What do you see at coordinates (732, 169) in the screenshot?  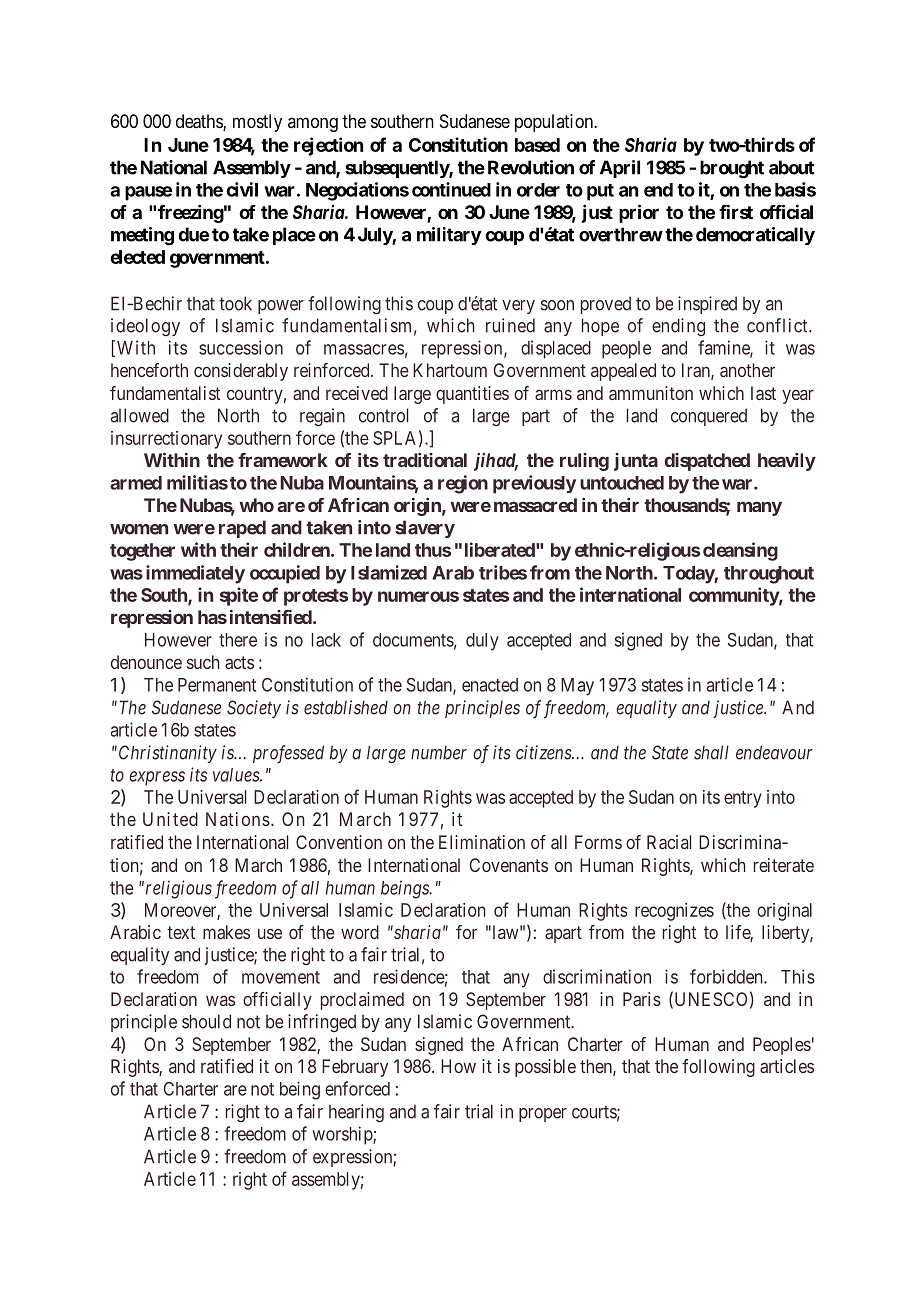 I see `brought` at bounding box center [732, 169].
